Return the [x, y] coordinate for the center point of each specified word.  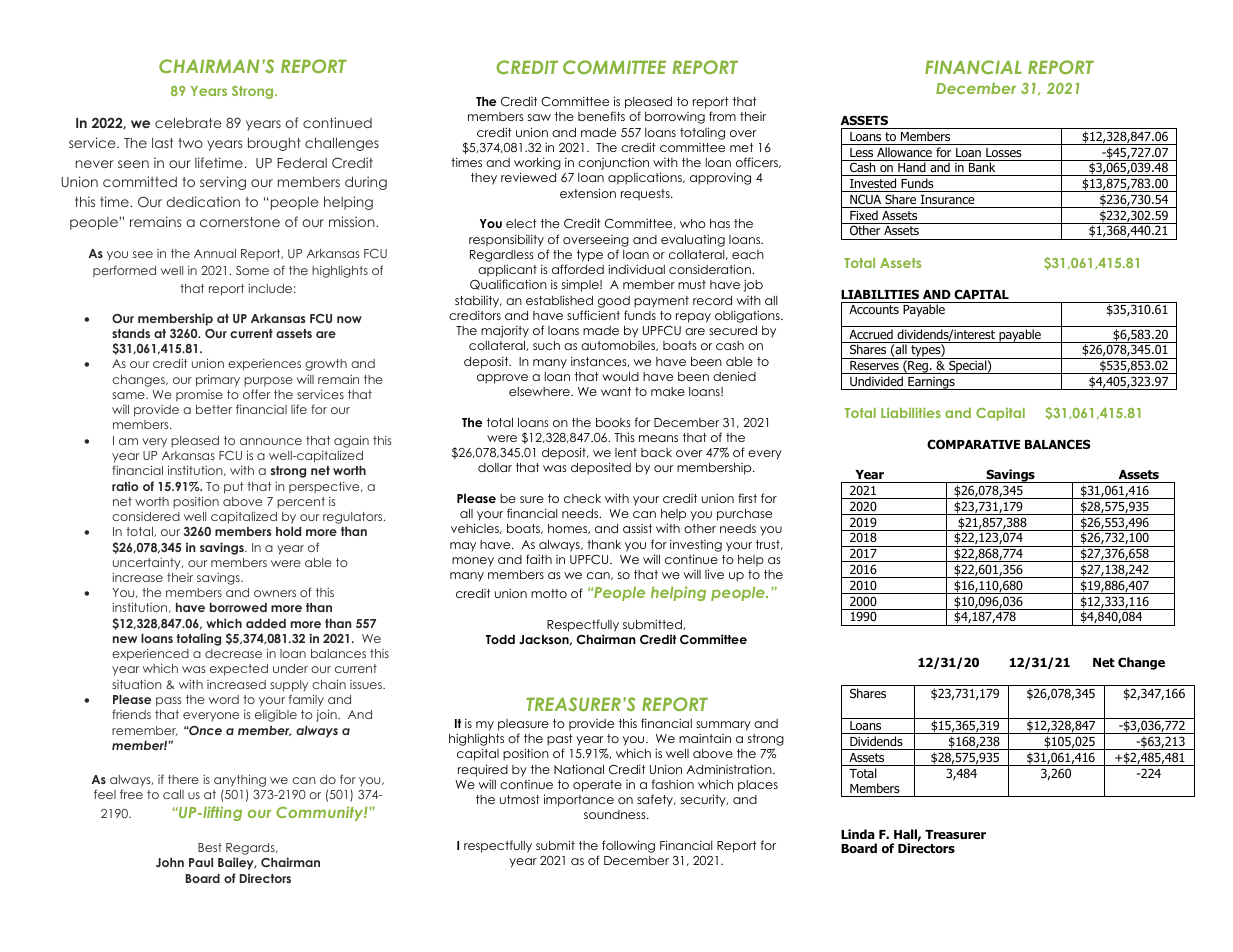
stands [131, 333]
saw [539, 117]
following [628, 846]
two [190, 143]
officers [758, 162]
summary [723, 726]
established [559, 300]
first [747, 498]
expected [239, 670]
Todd [500, 639]
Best [210, 847]
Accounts [874, 309]
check [582, 498]
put [234, 488]
